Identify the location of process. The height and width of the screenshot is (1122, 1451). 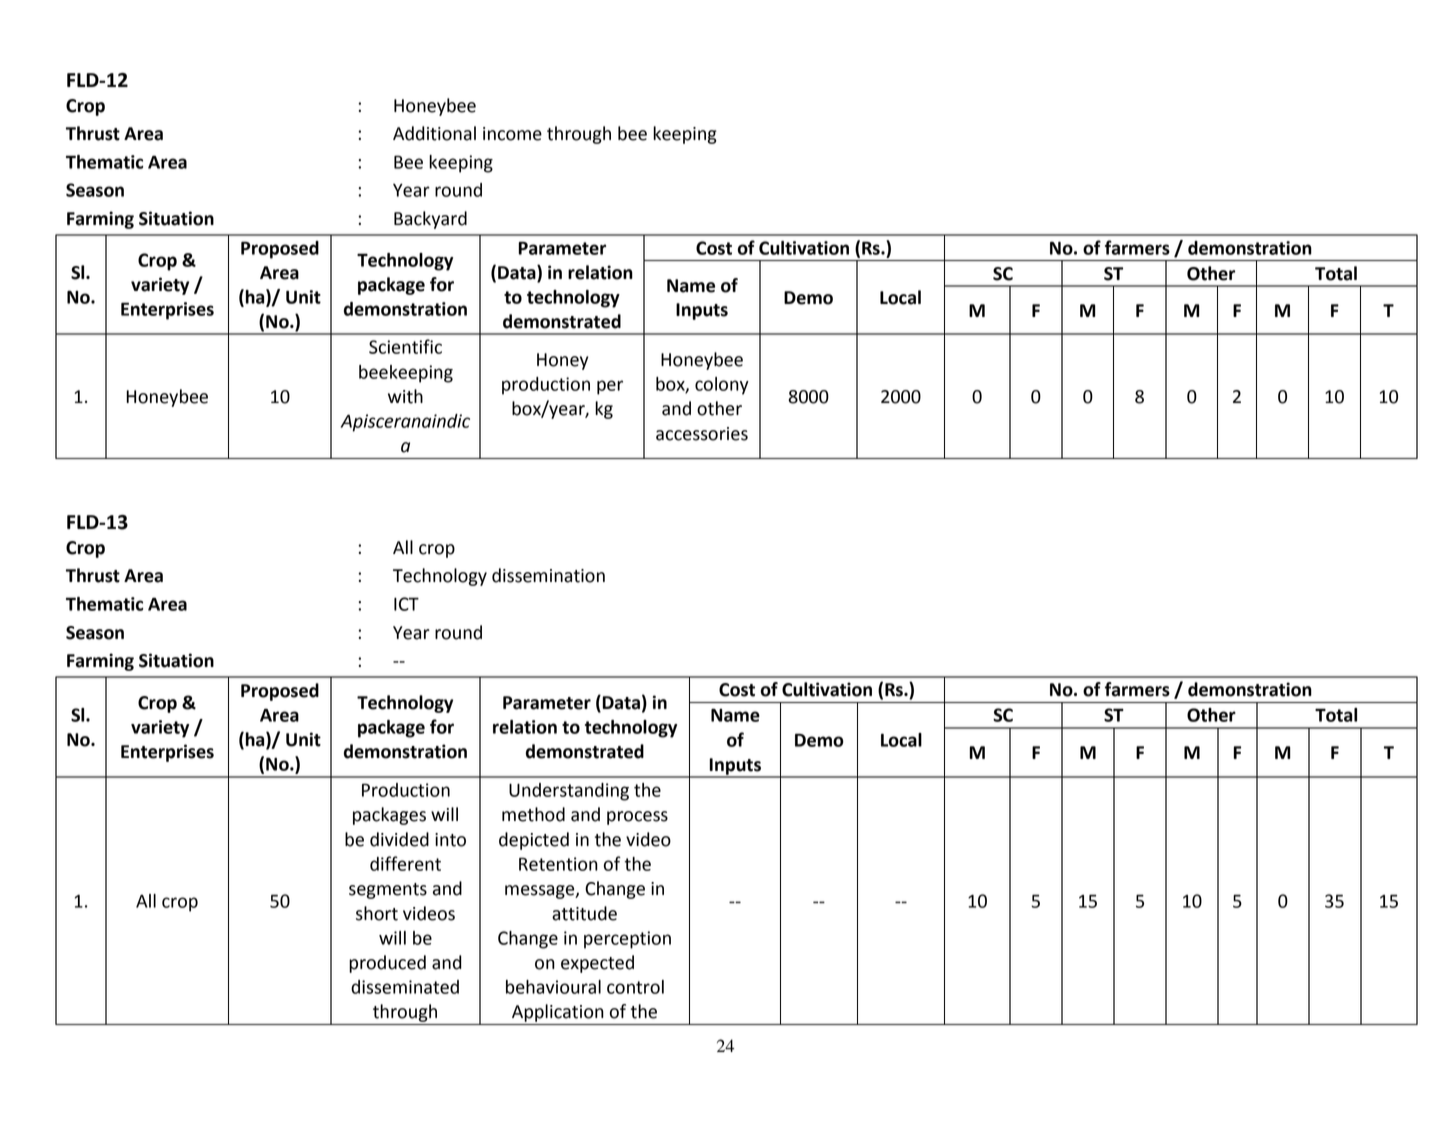
(637, 818).
